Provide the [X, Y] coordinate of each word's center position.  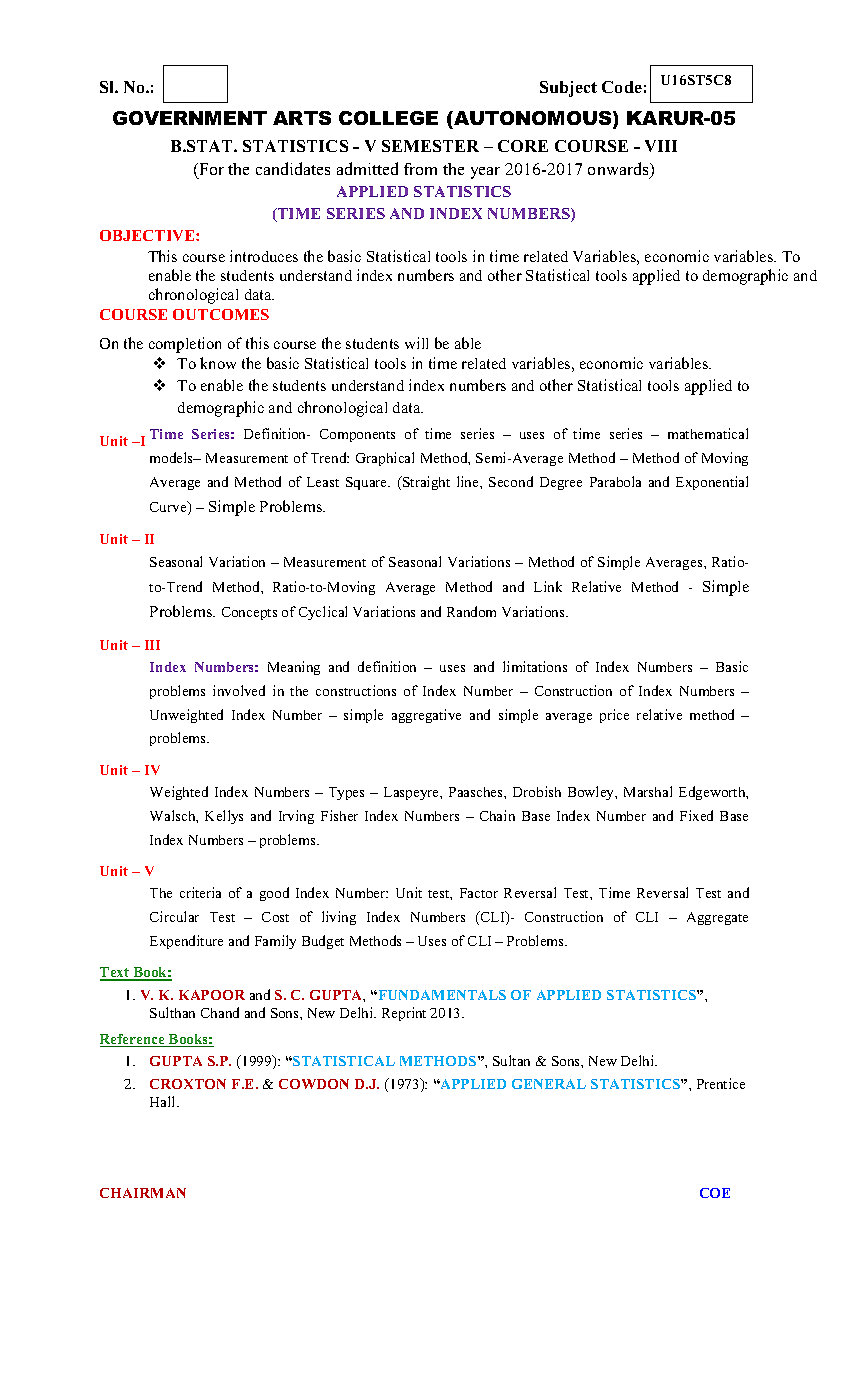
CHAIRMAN [143, 1193]
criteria [200, 892]
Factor [479, 893]
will [416, 343]
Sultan [511, 1060]
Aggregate [717, 918]
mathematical [708, 433]
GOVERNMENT [190, 118]
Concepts [249, 613]
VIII [661, 146]
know [218, 363]
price [614, 716]
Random [471, 611]
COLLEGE [388, 118]
